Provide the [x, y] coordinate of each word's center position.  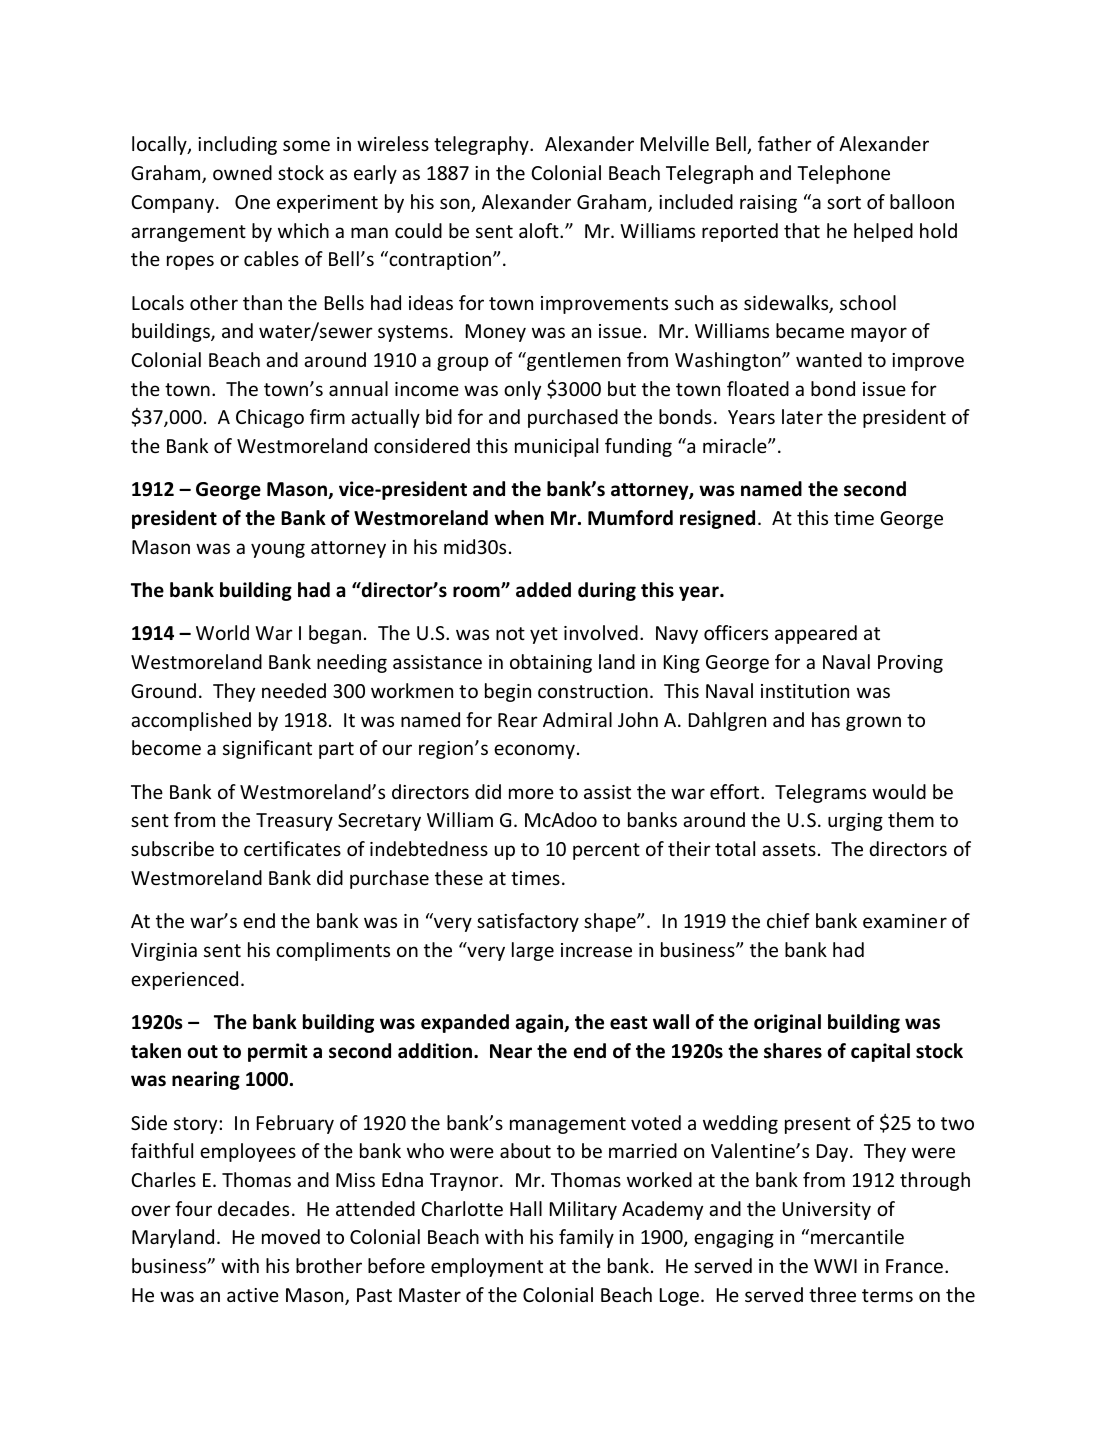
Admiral [577, 719]
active [253, 1295]
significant [267, 749]
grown [873, 723]
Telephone [843, 174]
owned [242, 172]
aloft [540, 230]
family [586, 1238]
